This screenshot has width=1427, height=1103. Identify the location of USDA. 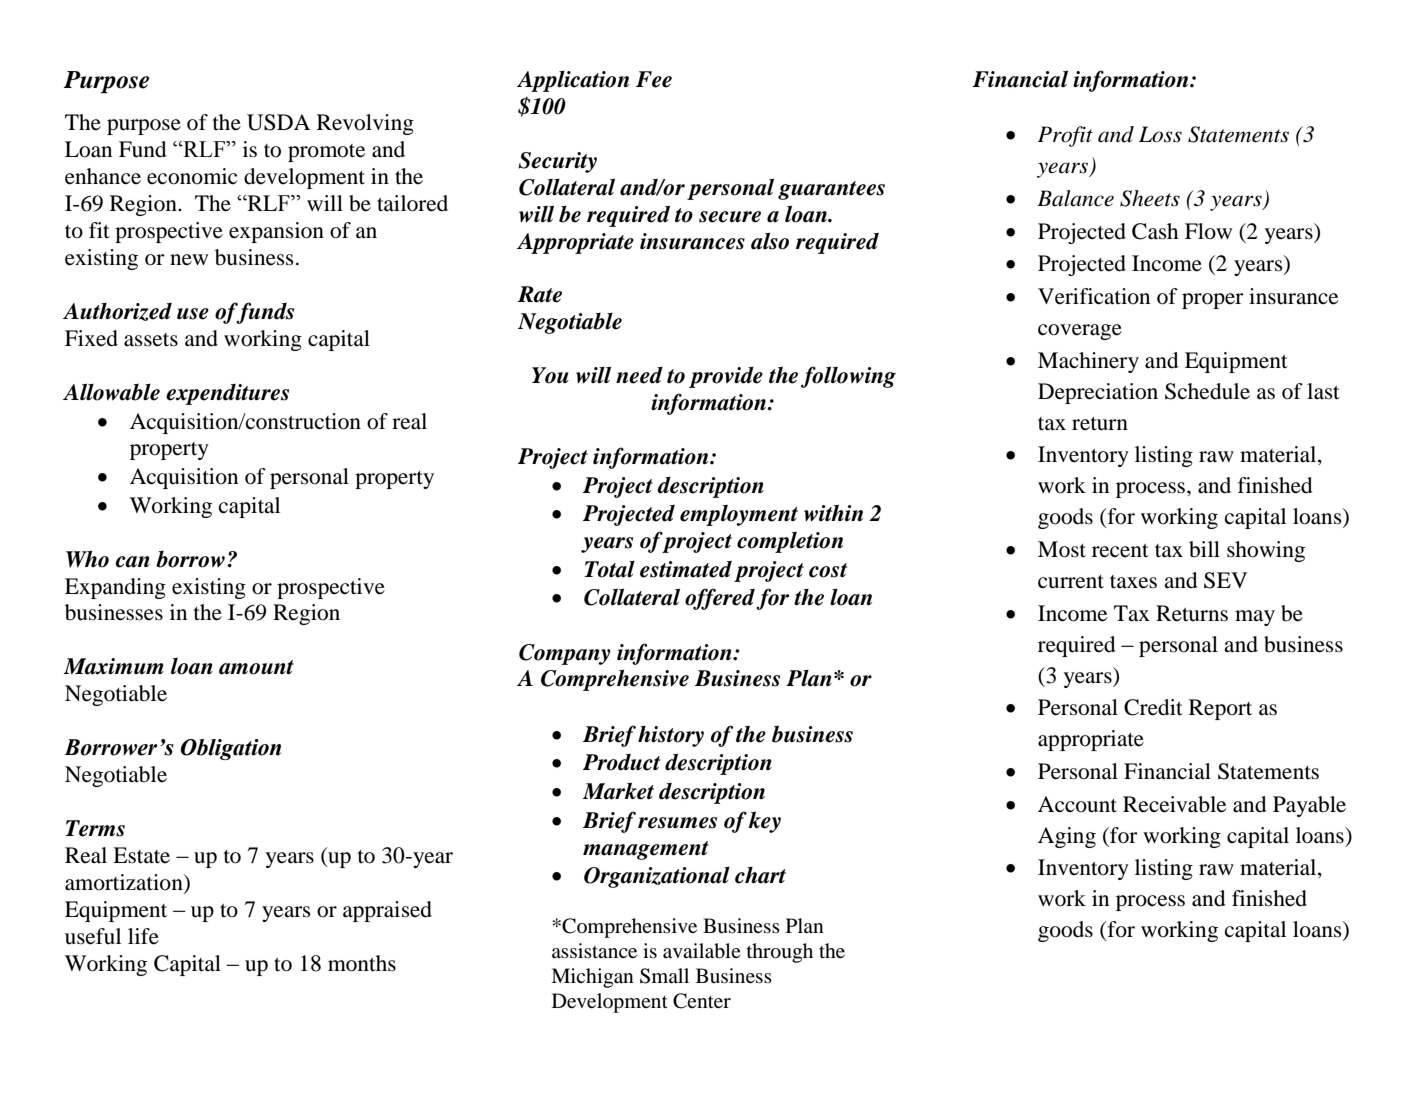
(278, 122).
